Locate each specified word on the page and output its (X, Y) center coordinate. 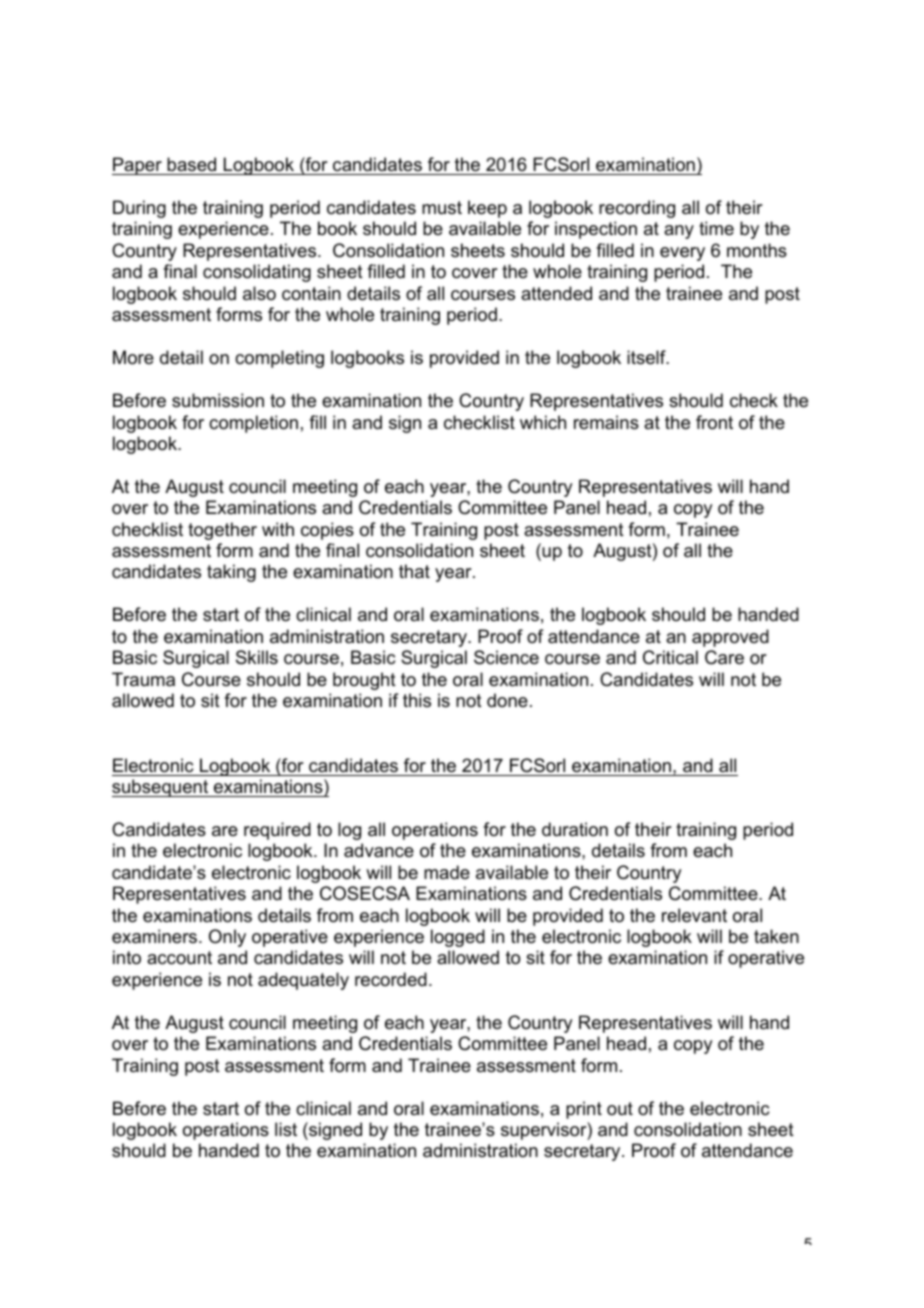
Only (227, 938)
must (442, 208)
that (414, 571)
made (447, 872)
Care (724, 657)
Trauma (143, 679)
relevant (694, 915)
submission (218, 400)
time (716, 228)
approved (730, 638)
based (192, 166)
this (417, 700)
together (222, 531)
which (543, 422)
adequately (303, 981)
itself (647, 357)
